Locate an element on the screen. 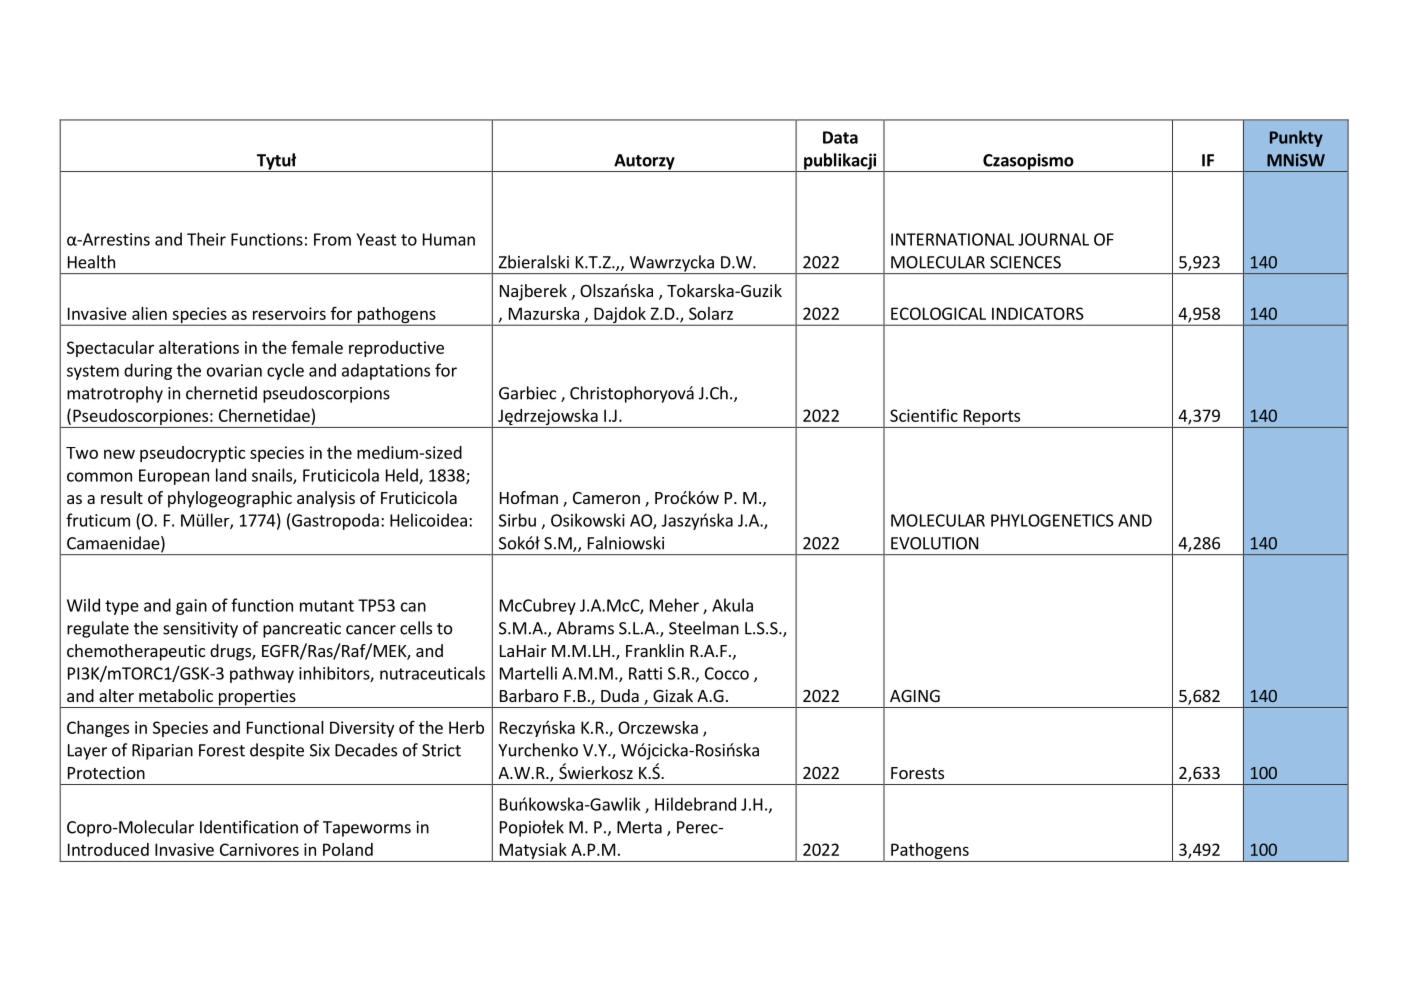  Data is located at coordinates (840, 137).
